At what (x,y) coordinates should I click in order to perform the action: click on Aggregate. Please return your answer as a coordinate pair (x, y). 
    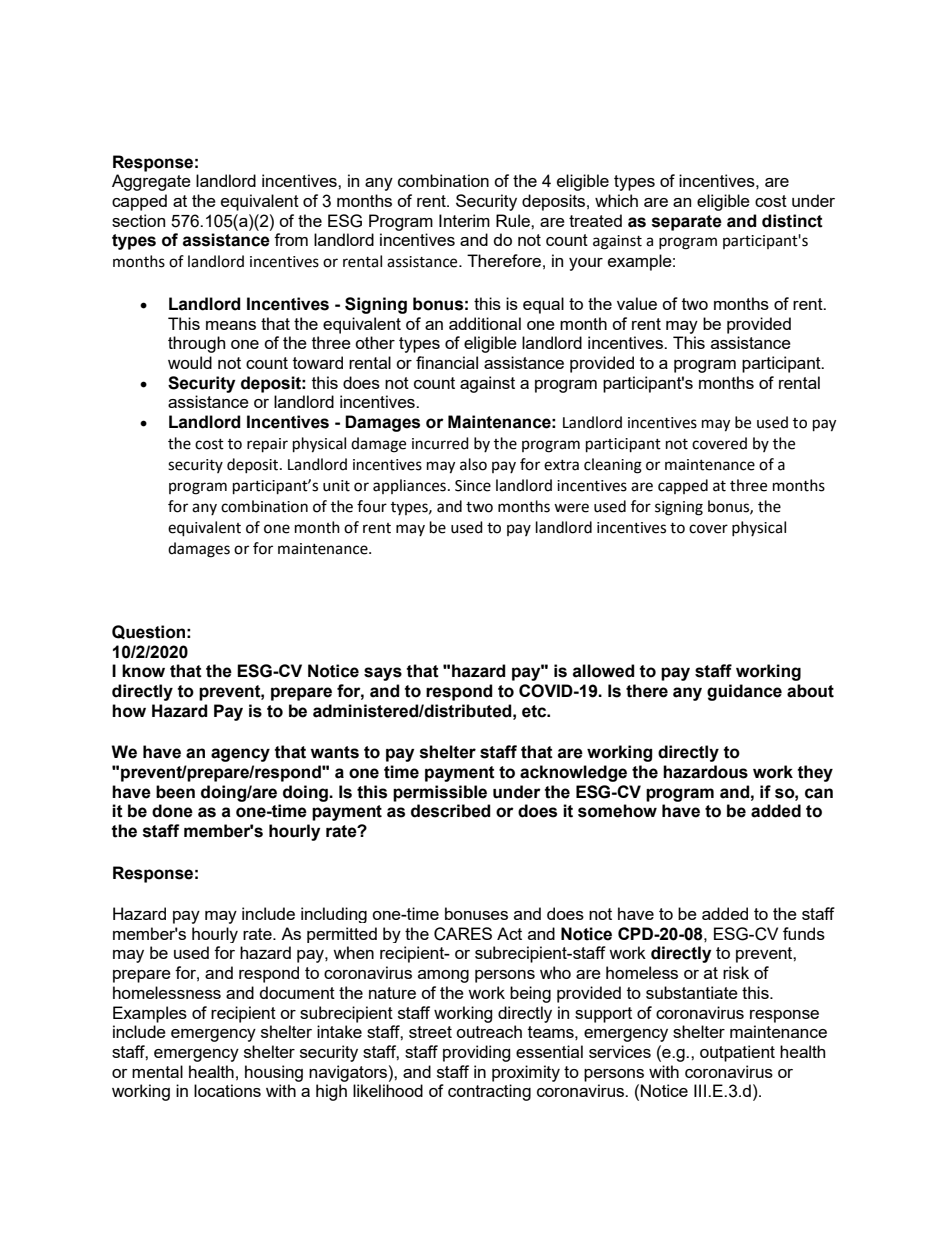
    Looking at the image, I should click on (151, 182).
